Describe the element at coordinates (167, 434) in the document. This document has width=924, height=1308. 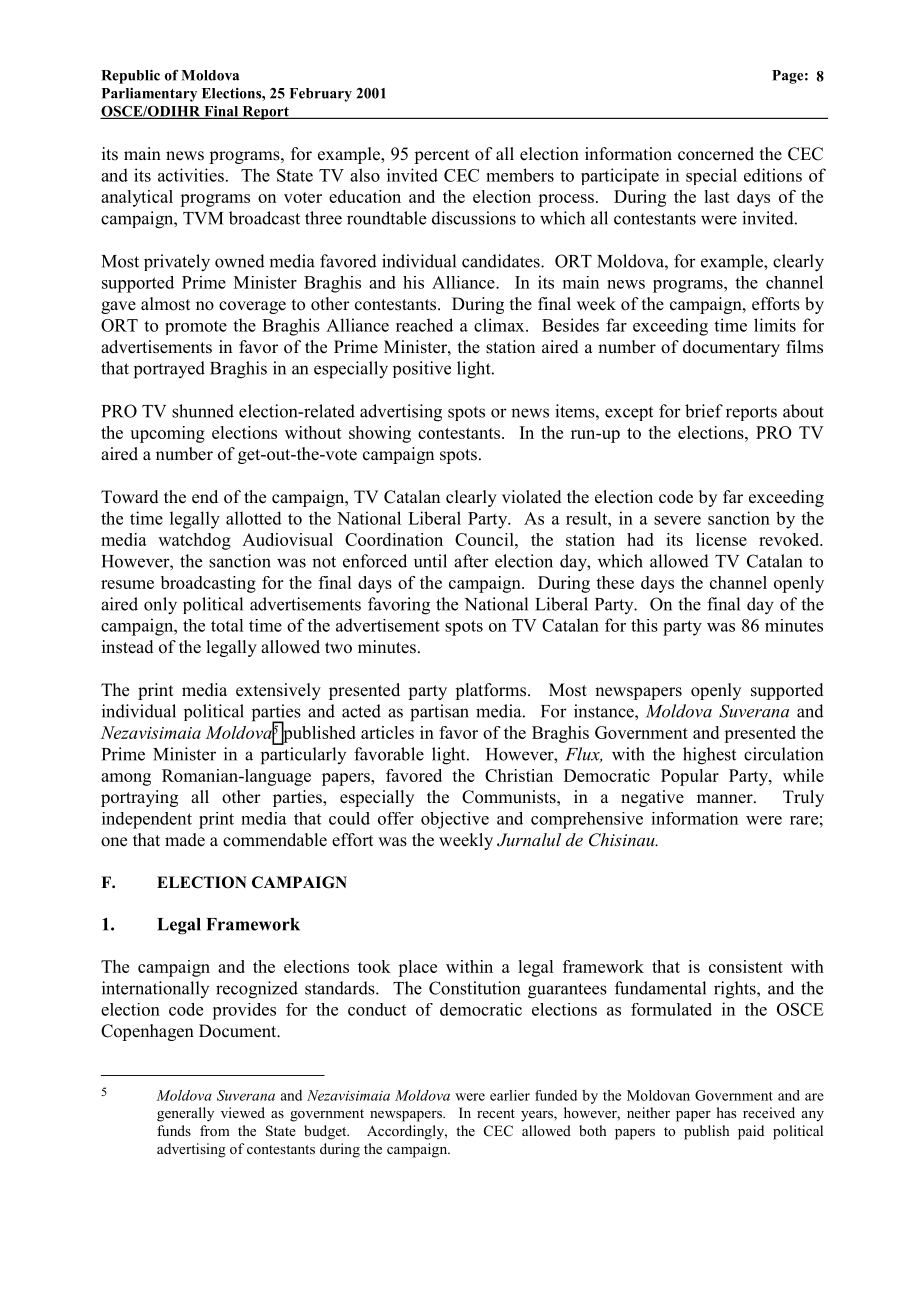
I see `upcoming` at that location.
